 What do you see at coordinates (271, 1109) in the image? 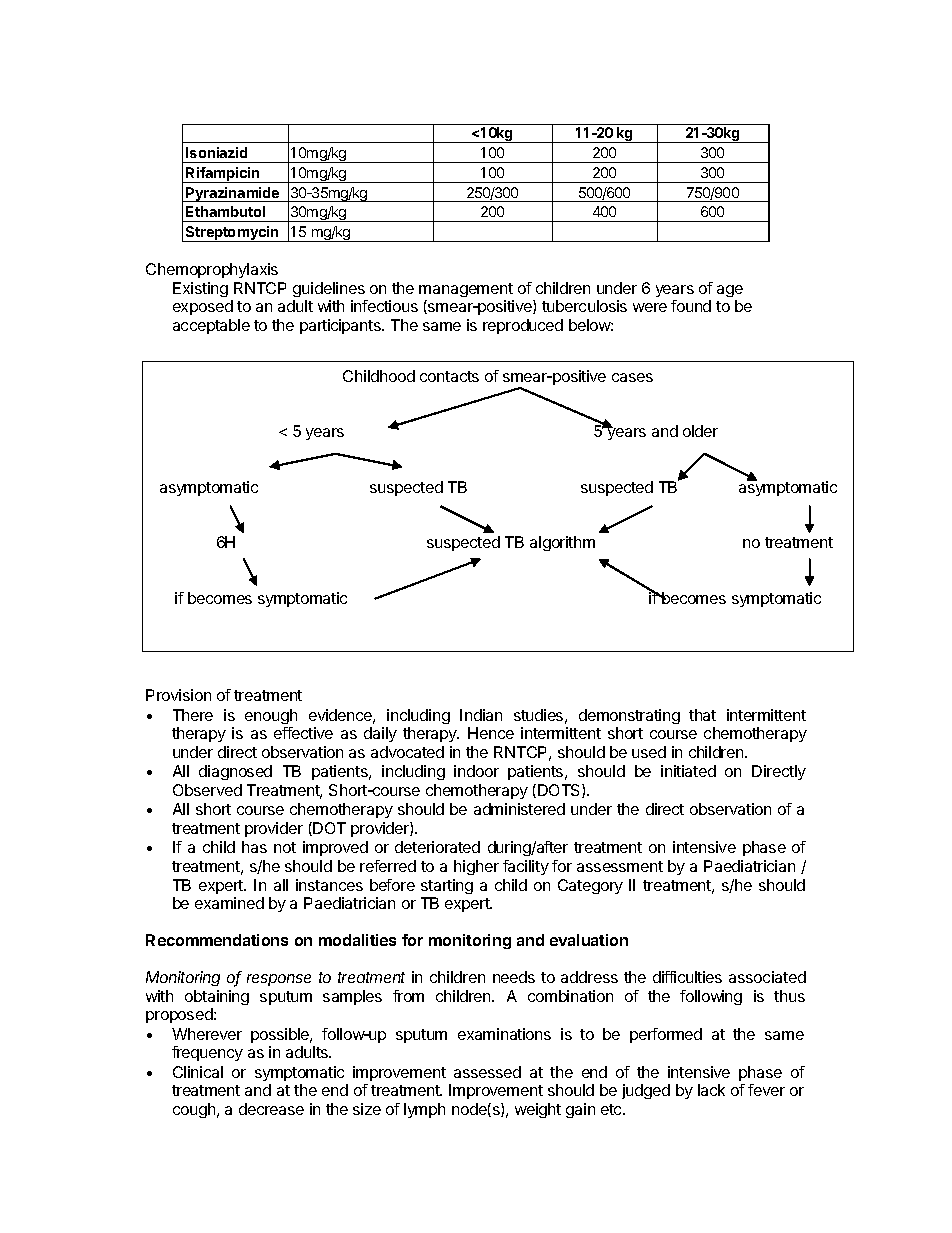
I see `decrease` at bounding box center [271, 1109].
